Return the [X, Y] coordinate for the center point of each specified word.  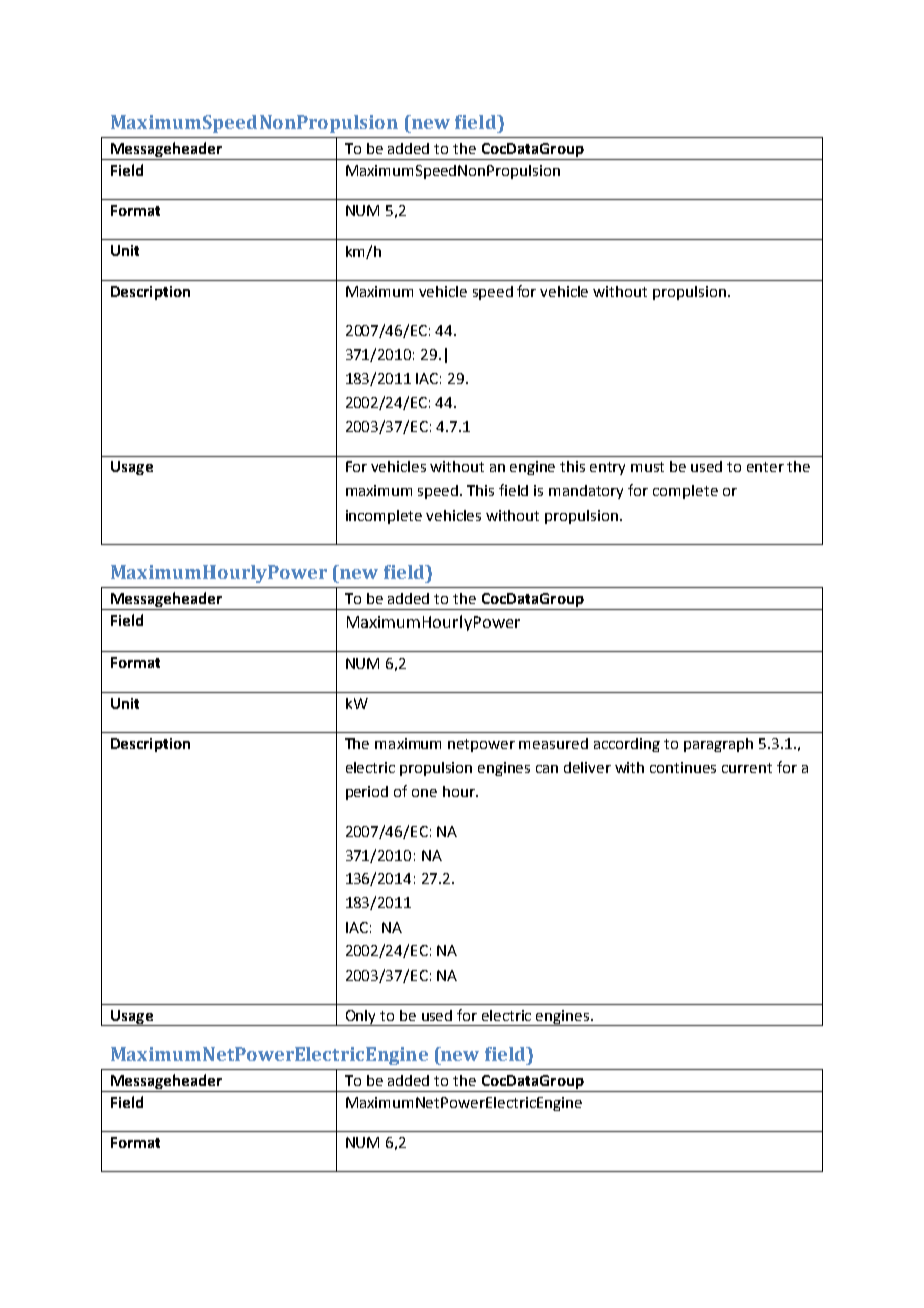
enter [765, 467]
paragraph [718, 745]
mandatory [586, 492]
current [747, 768]
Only [361, 1018]
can [547, 769]
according [627, 745]
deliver [587, 767]
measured [553, 743]
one [424, 793]
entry [607, 468]
